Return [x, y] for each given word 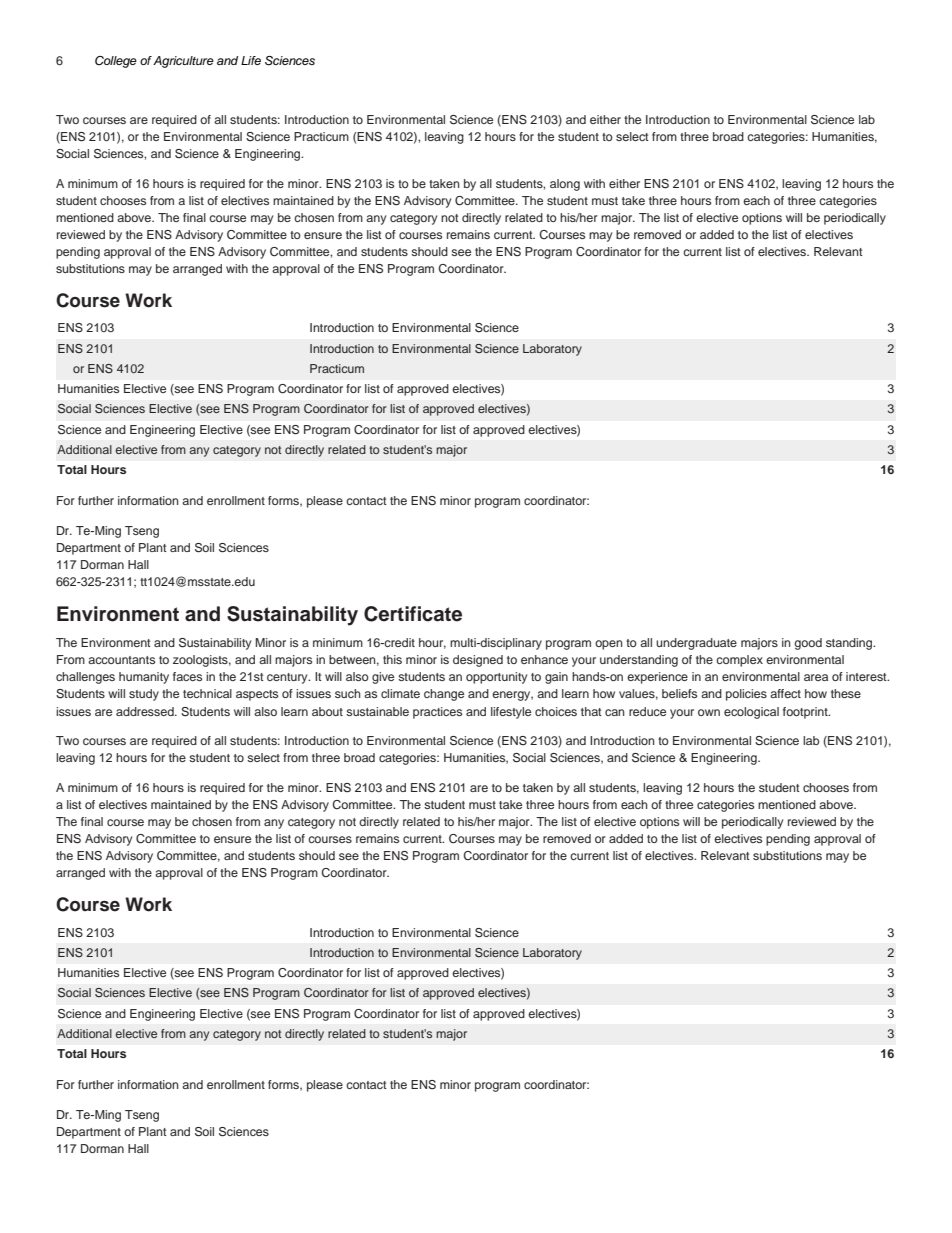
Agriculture [183, 62]
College [116, 62]
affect [785, 693]
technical [207, 693]
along [565, 185]
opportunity [496, 678]
